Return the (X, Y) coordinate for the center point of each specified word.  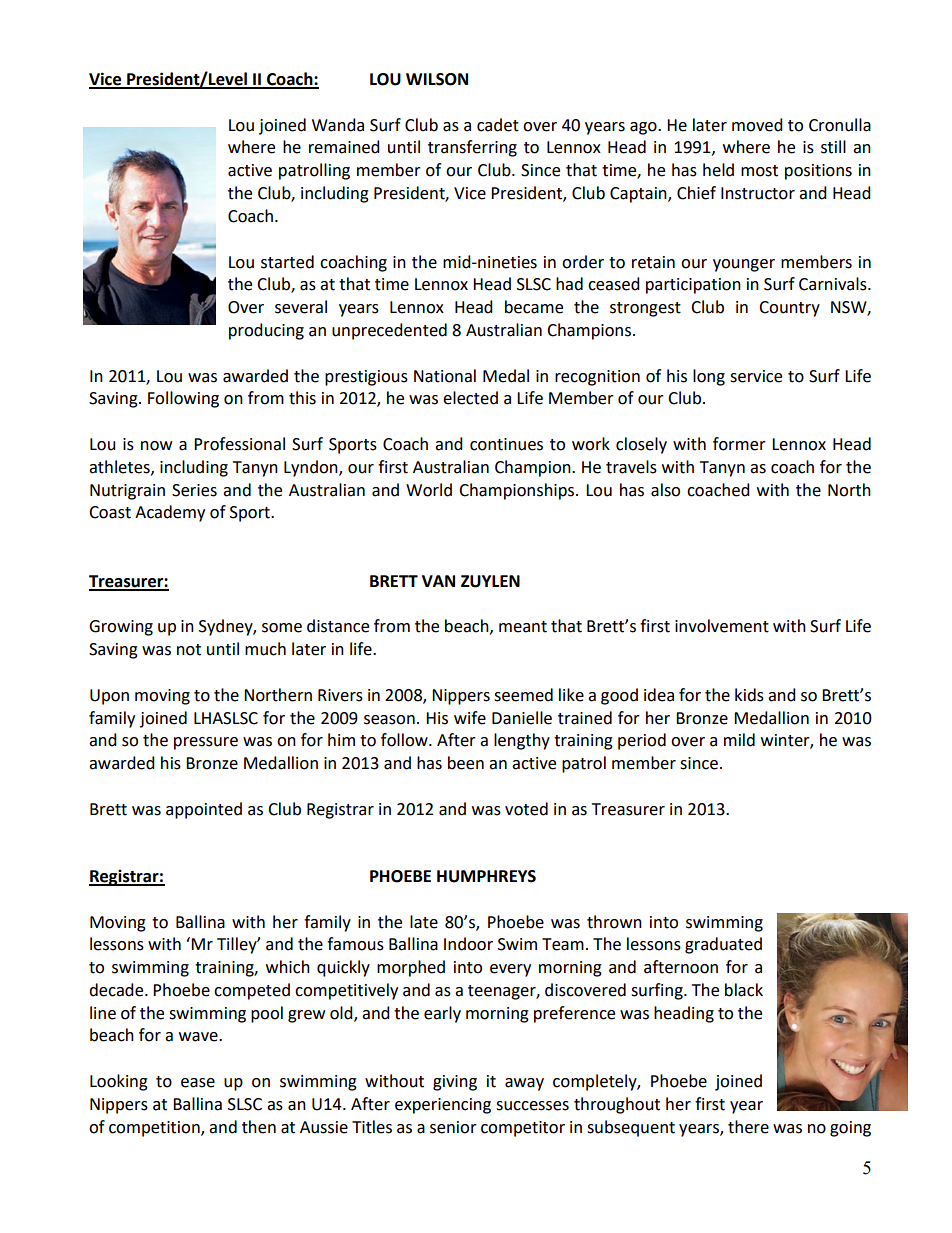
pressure (206, 743)
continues (506, 444)
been (466, 763)
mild (739, 740)
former (739, 444)
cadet (498, 125)
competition (155, 1129)
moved (757, 125)
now (156, 446)
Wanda (338, 125)
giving (455, 1083)
